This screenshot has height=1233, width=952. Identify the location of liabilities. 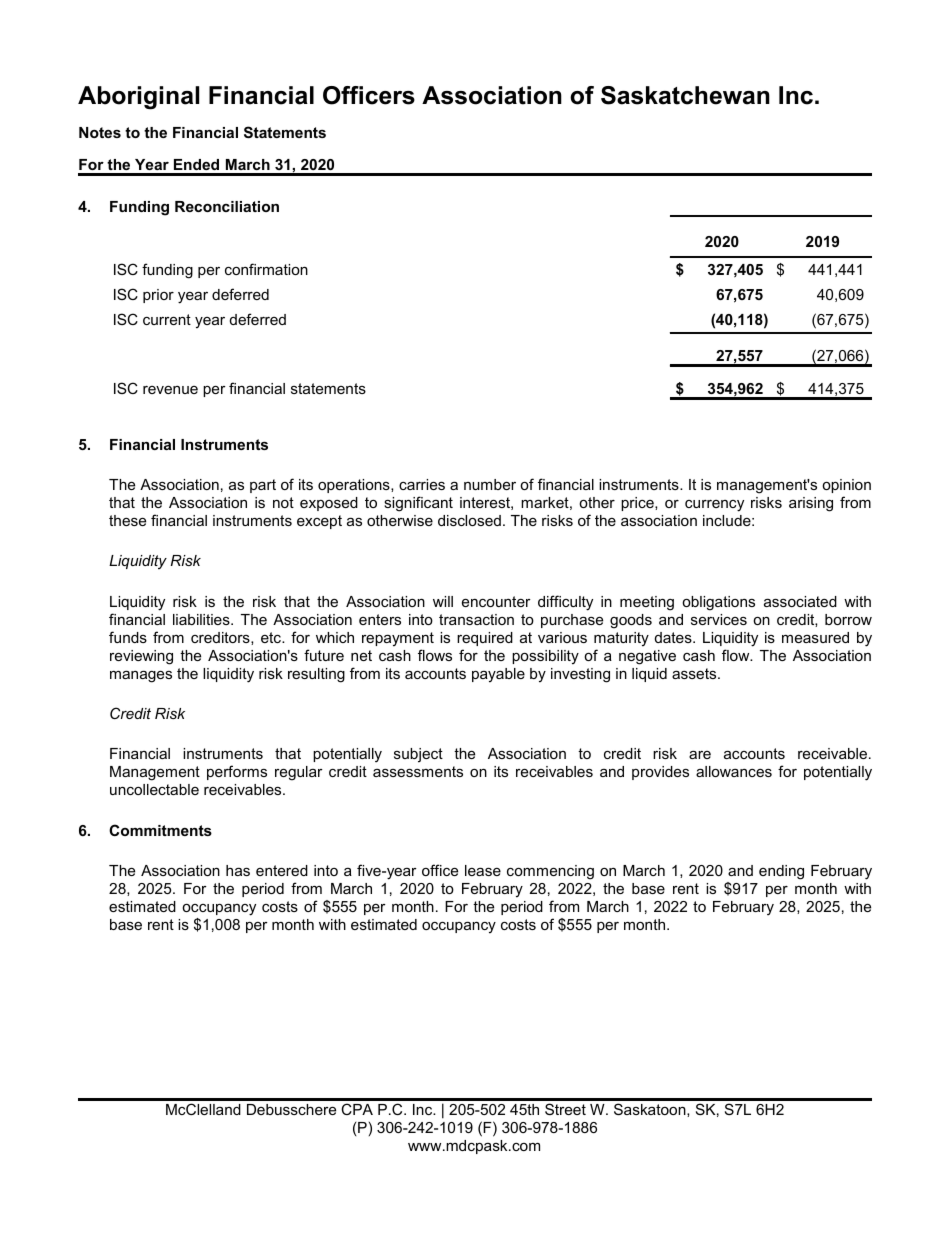
(202, 619).
